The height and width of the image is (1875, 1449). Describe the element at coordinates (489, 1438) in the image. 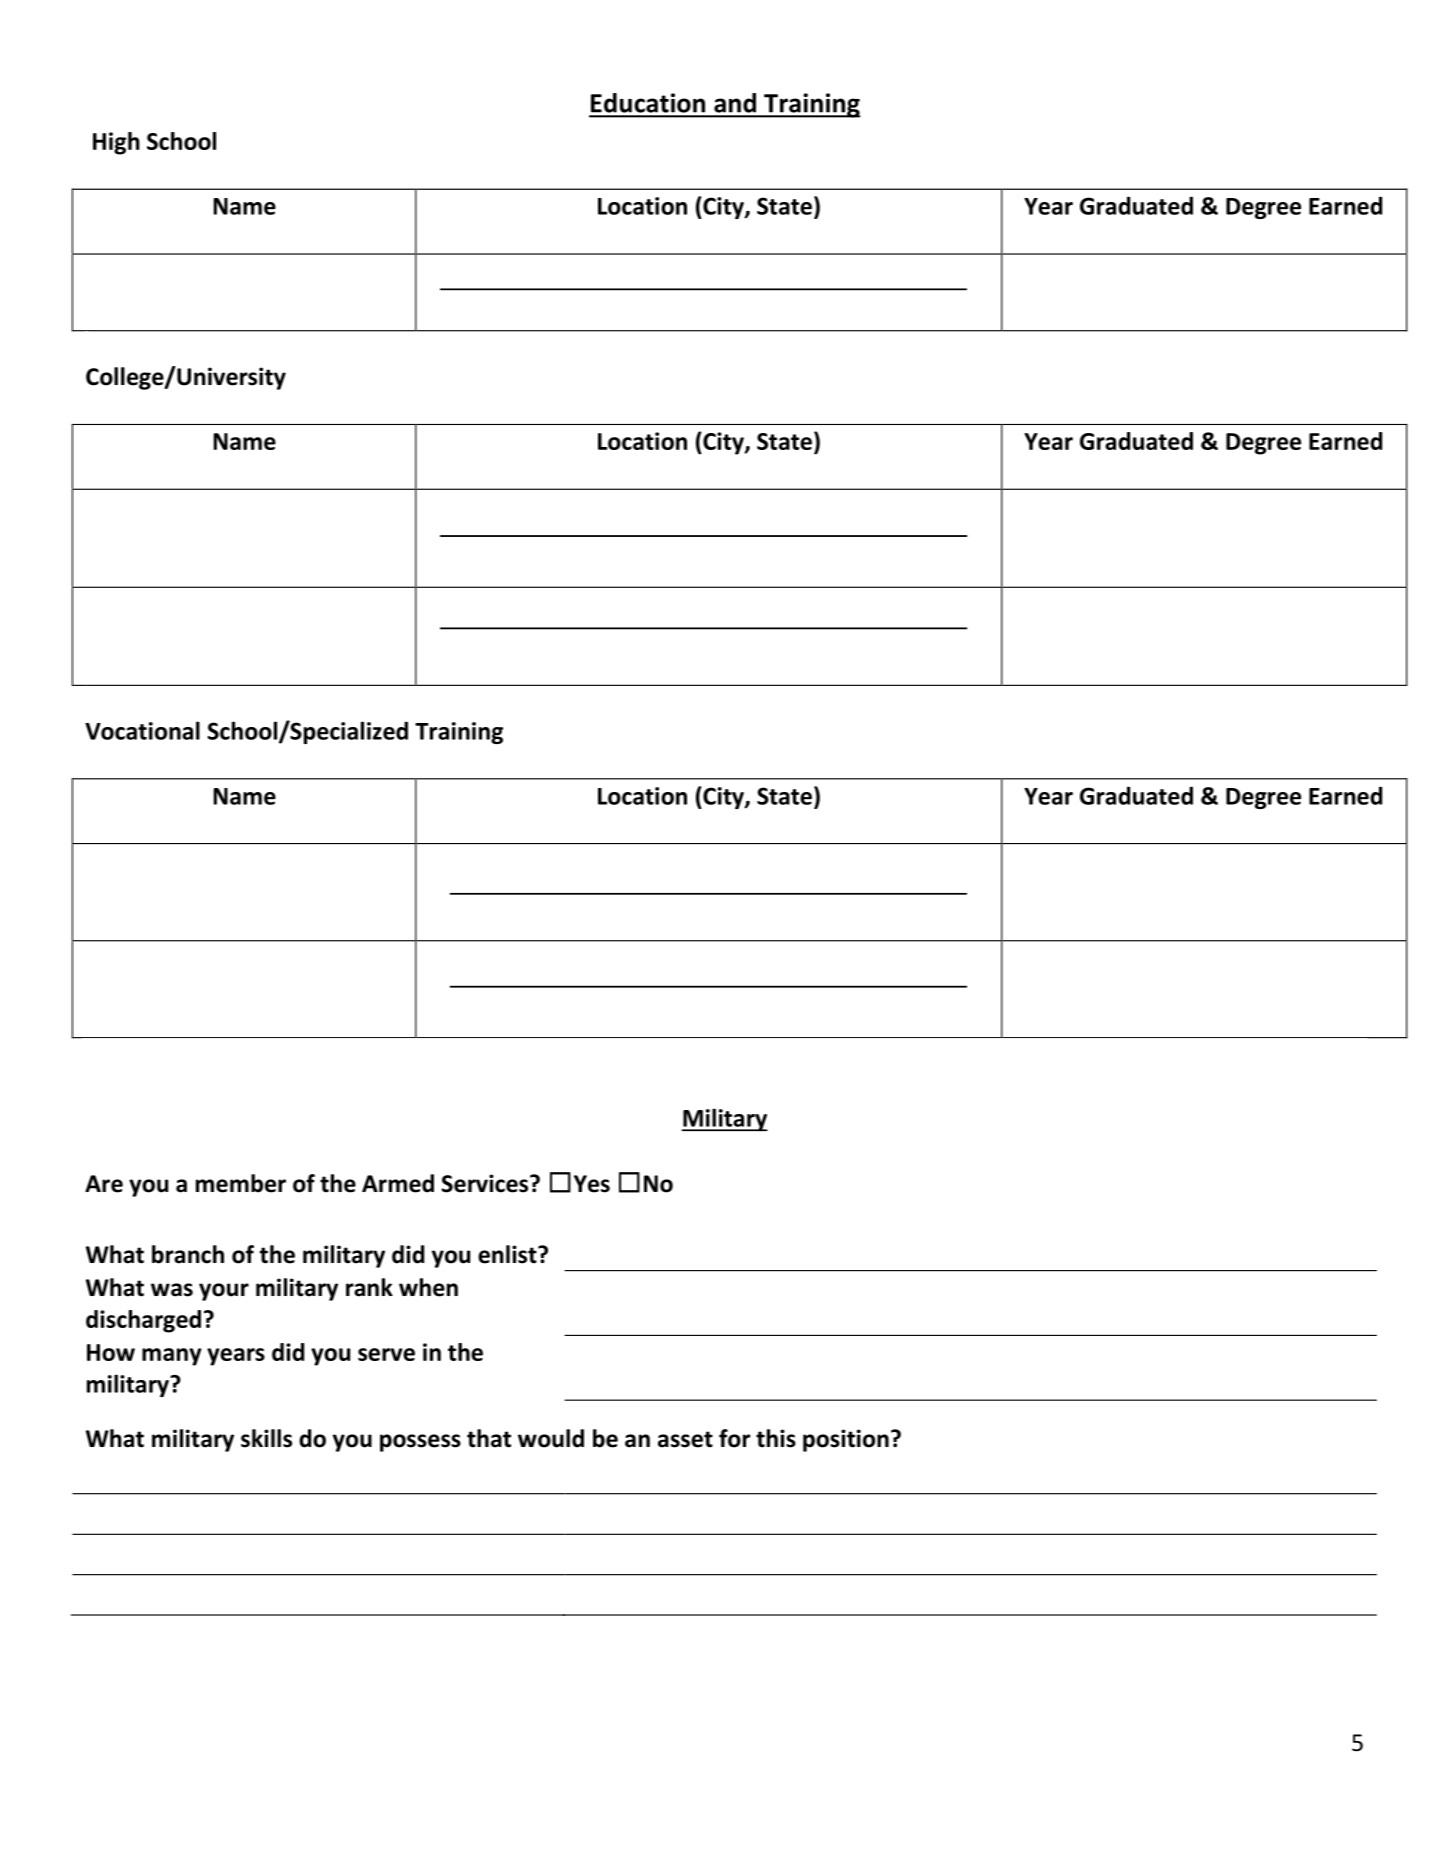

I see `that` at that location.
